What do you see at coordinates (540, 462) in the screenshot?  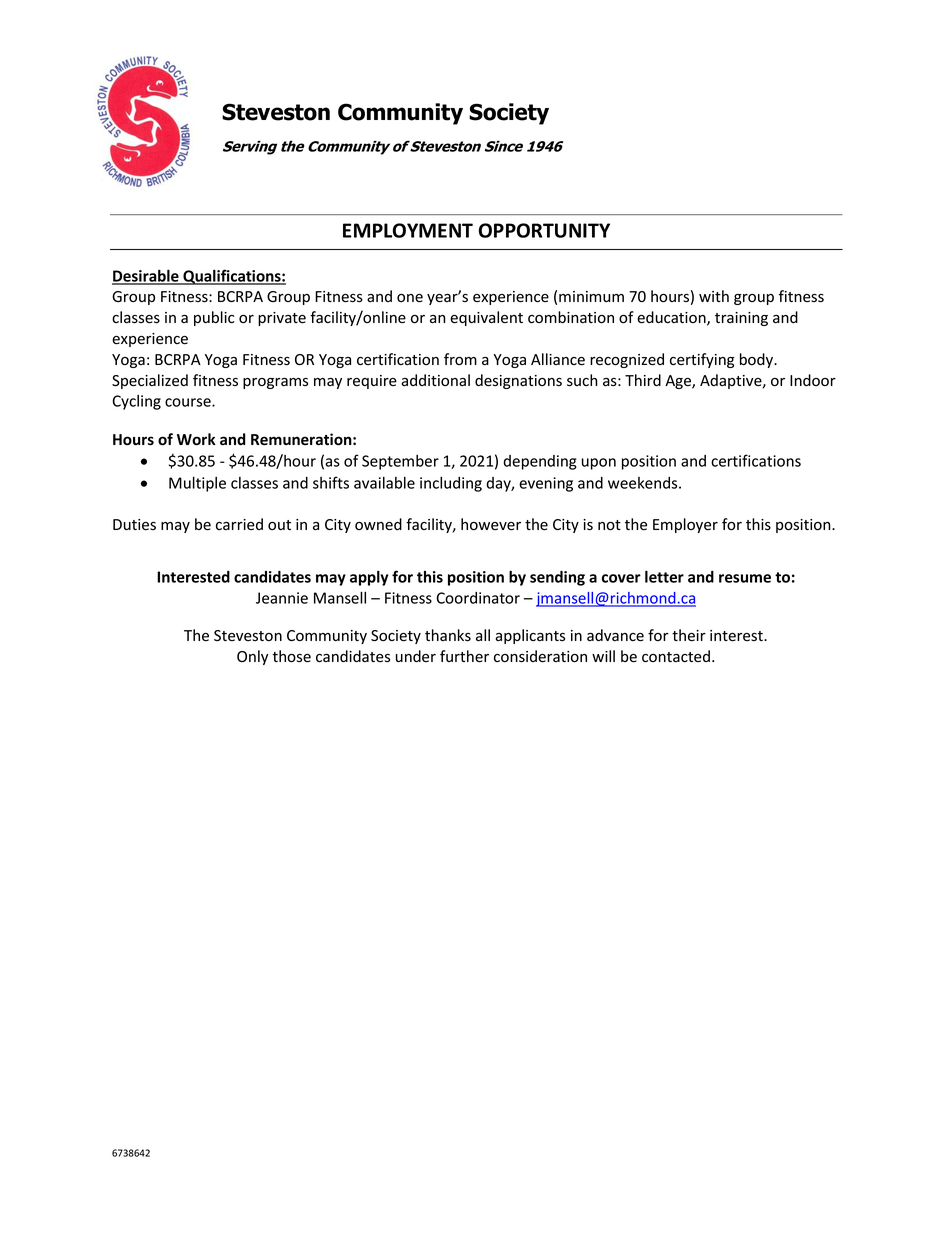 I see `depending` at bounding box center [540, 462].
